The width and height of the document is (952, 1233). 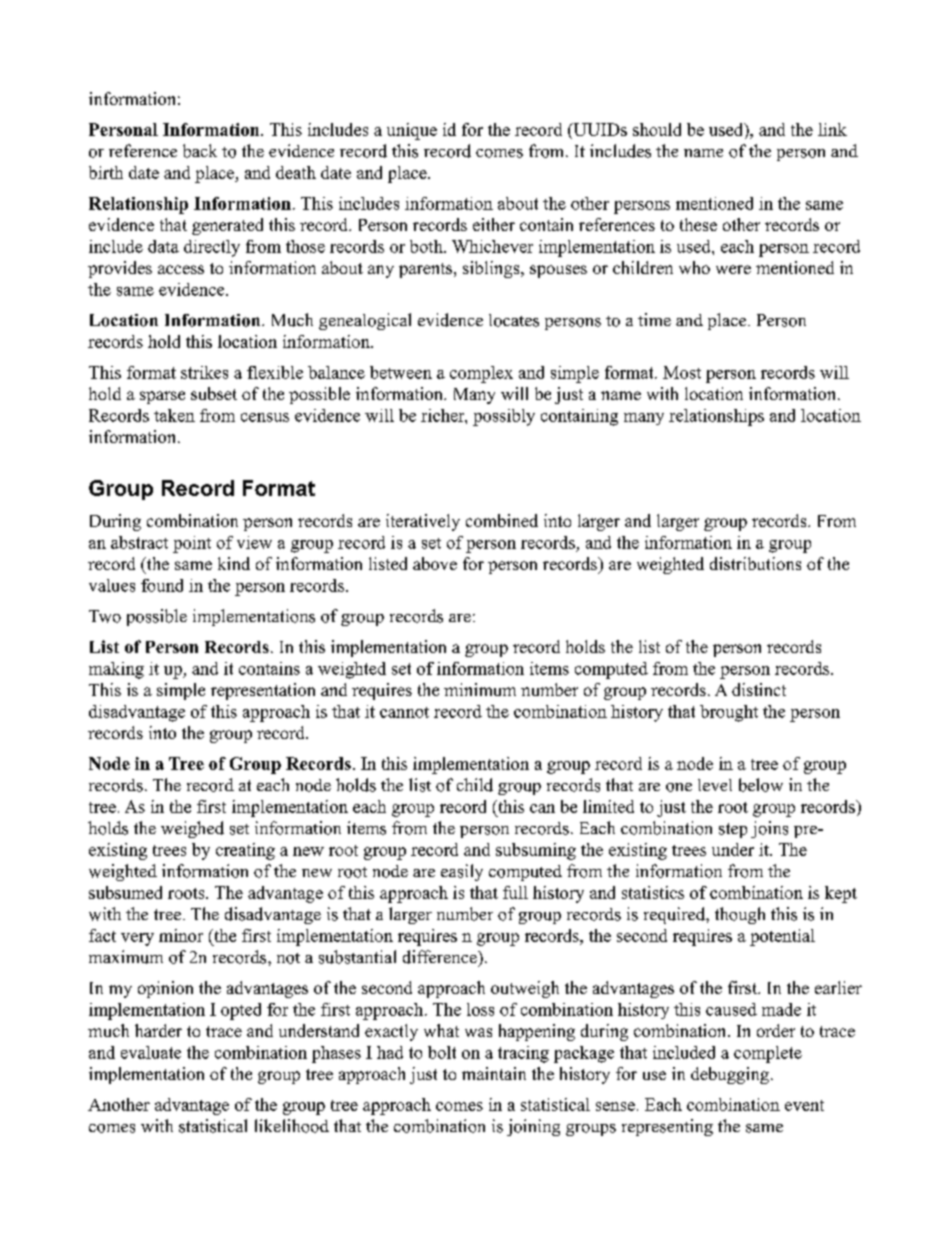 What do you see at coordinates (832, 129) in the document?
I see `link` at bounding box center [832, 129].
